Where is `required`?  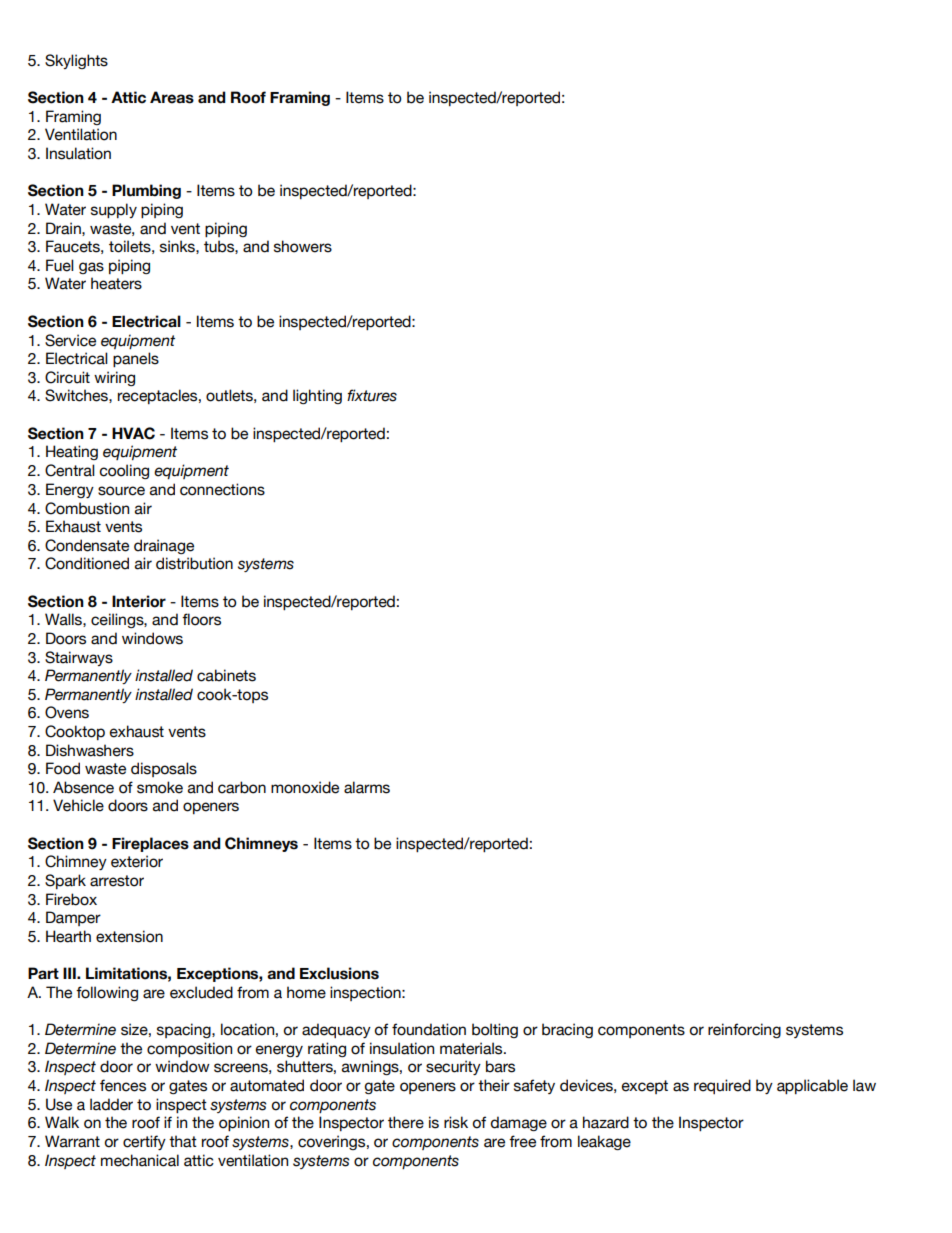 required is located at coordinates (722, 1086).
